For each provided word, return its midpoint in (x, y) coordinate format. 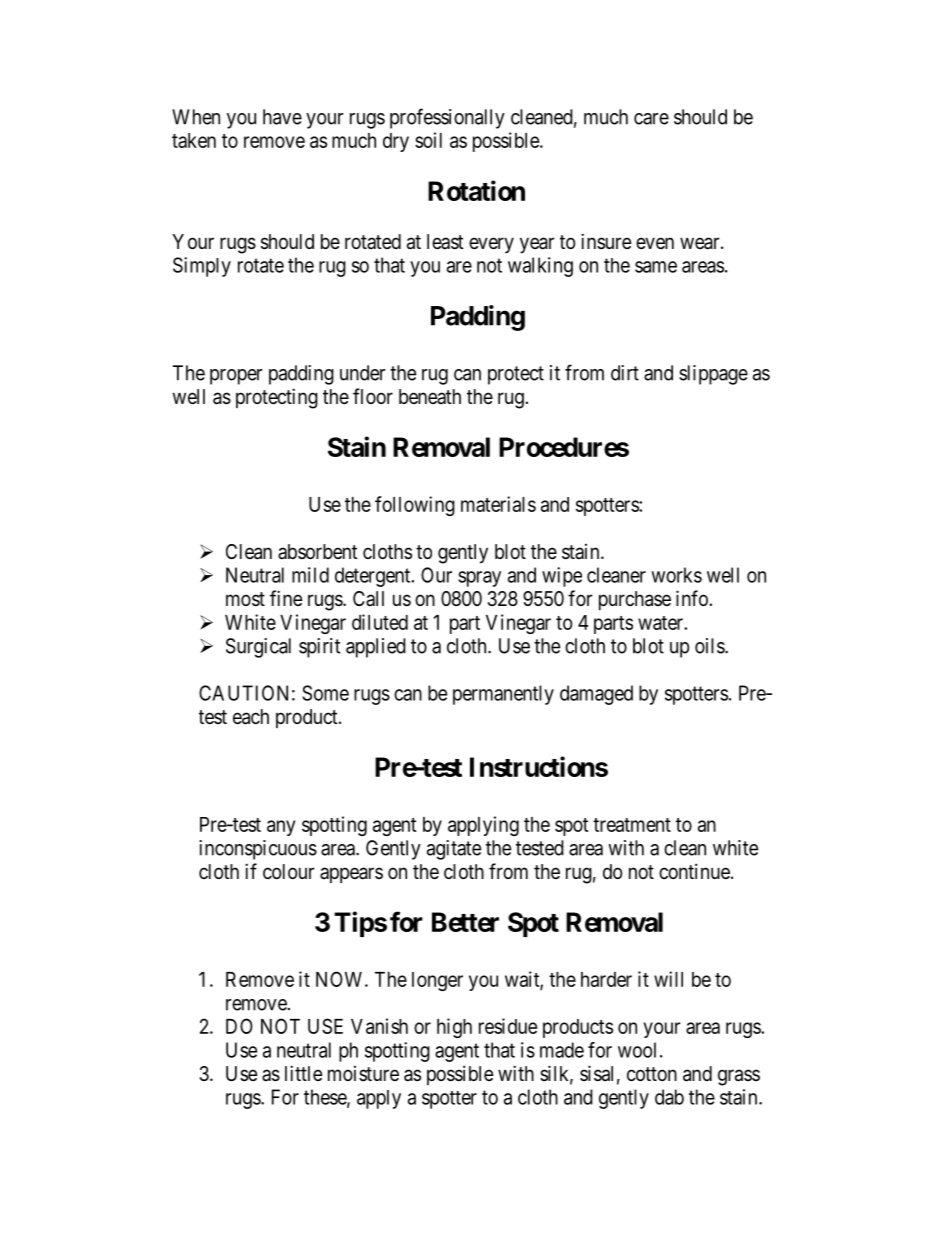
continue (694, 871)
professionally (447, 118)
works (676, 575)
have (282, 117)
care (651, 119)
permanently (503, 695)
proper (236, 377)
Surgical (258, 648)
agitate (454, 850)
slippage (713, 375)
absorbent (318, 552)
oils (710, 646)
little (304, 1073)
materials (498, 504)
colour (288, 871)
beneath (430, 397)
